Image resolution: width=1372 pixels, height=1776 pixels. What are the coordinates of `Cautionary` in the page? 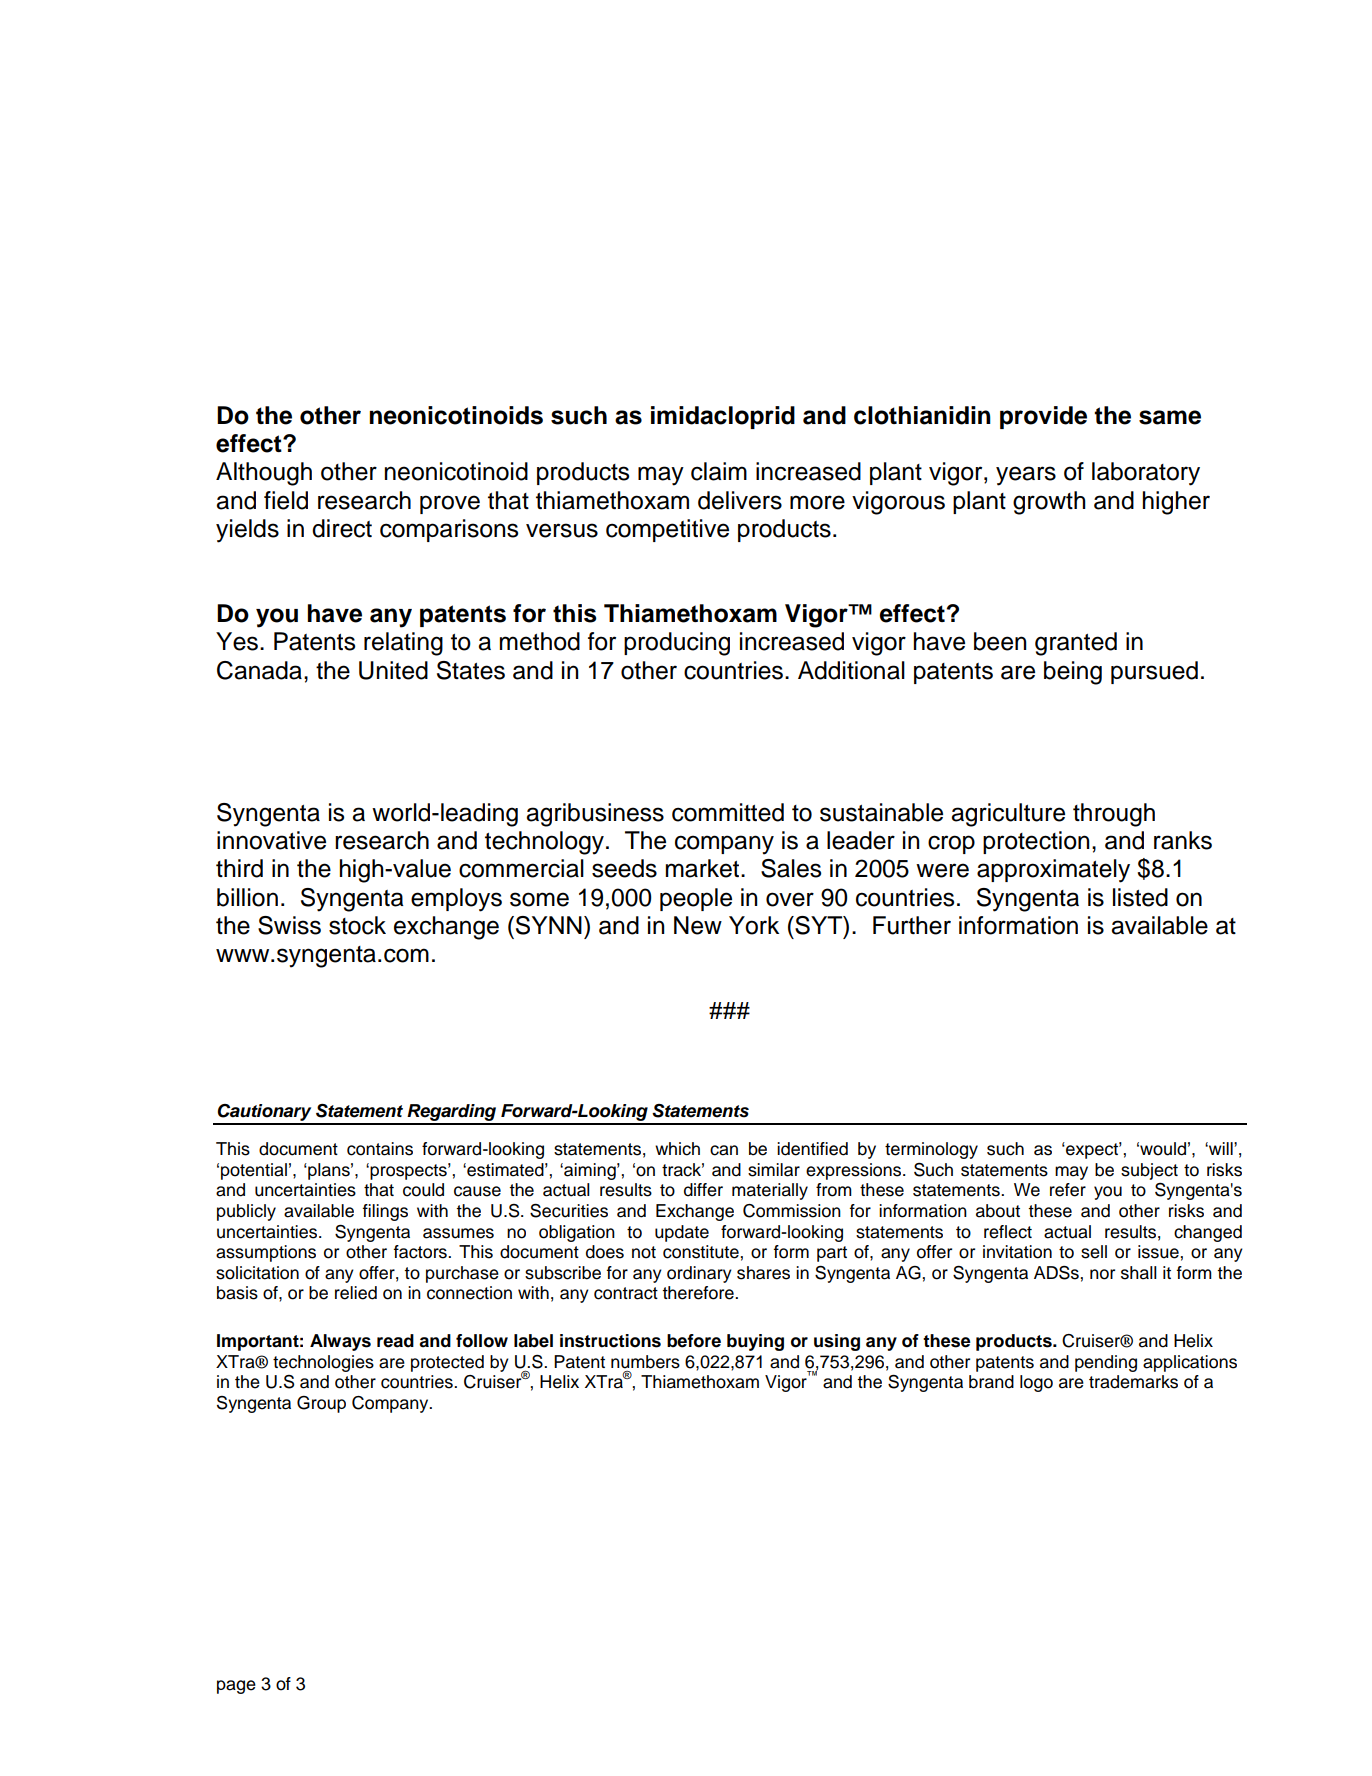 It's located at (265, 1114).
